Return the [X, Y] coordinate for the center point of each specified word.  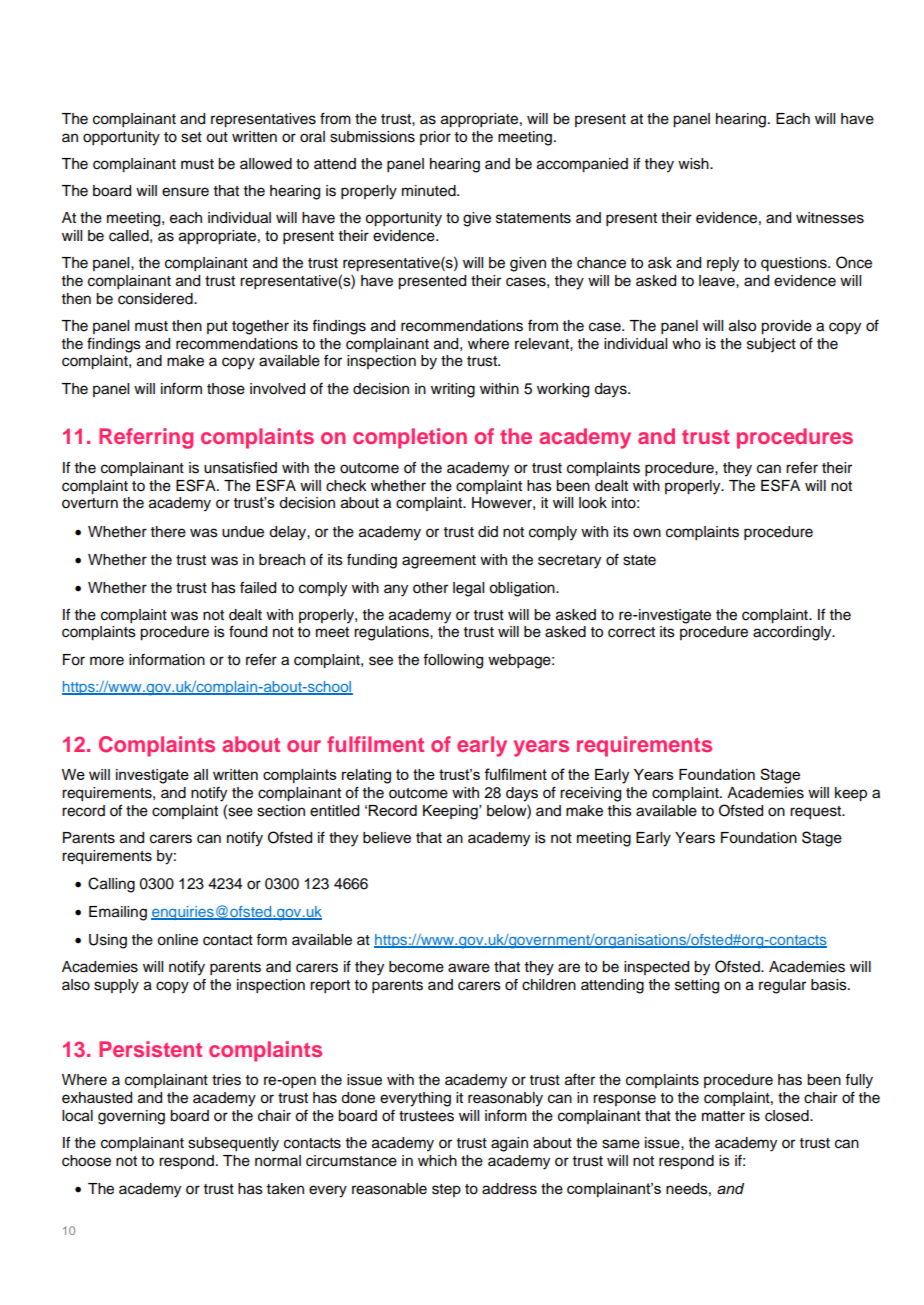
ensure [185, 192]
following [453, 661]
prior [435, 138]
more [107, 661]
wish [694, 164]
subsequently [233, 1144]
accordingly [793, 633]
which [437, 1161]
